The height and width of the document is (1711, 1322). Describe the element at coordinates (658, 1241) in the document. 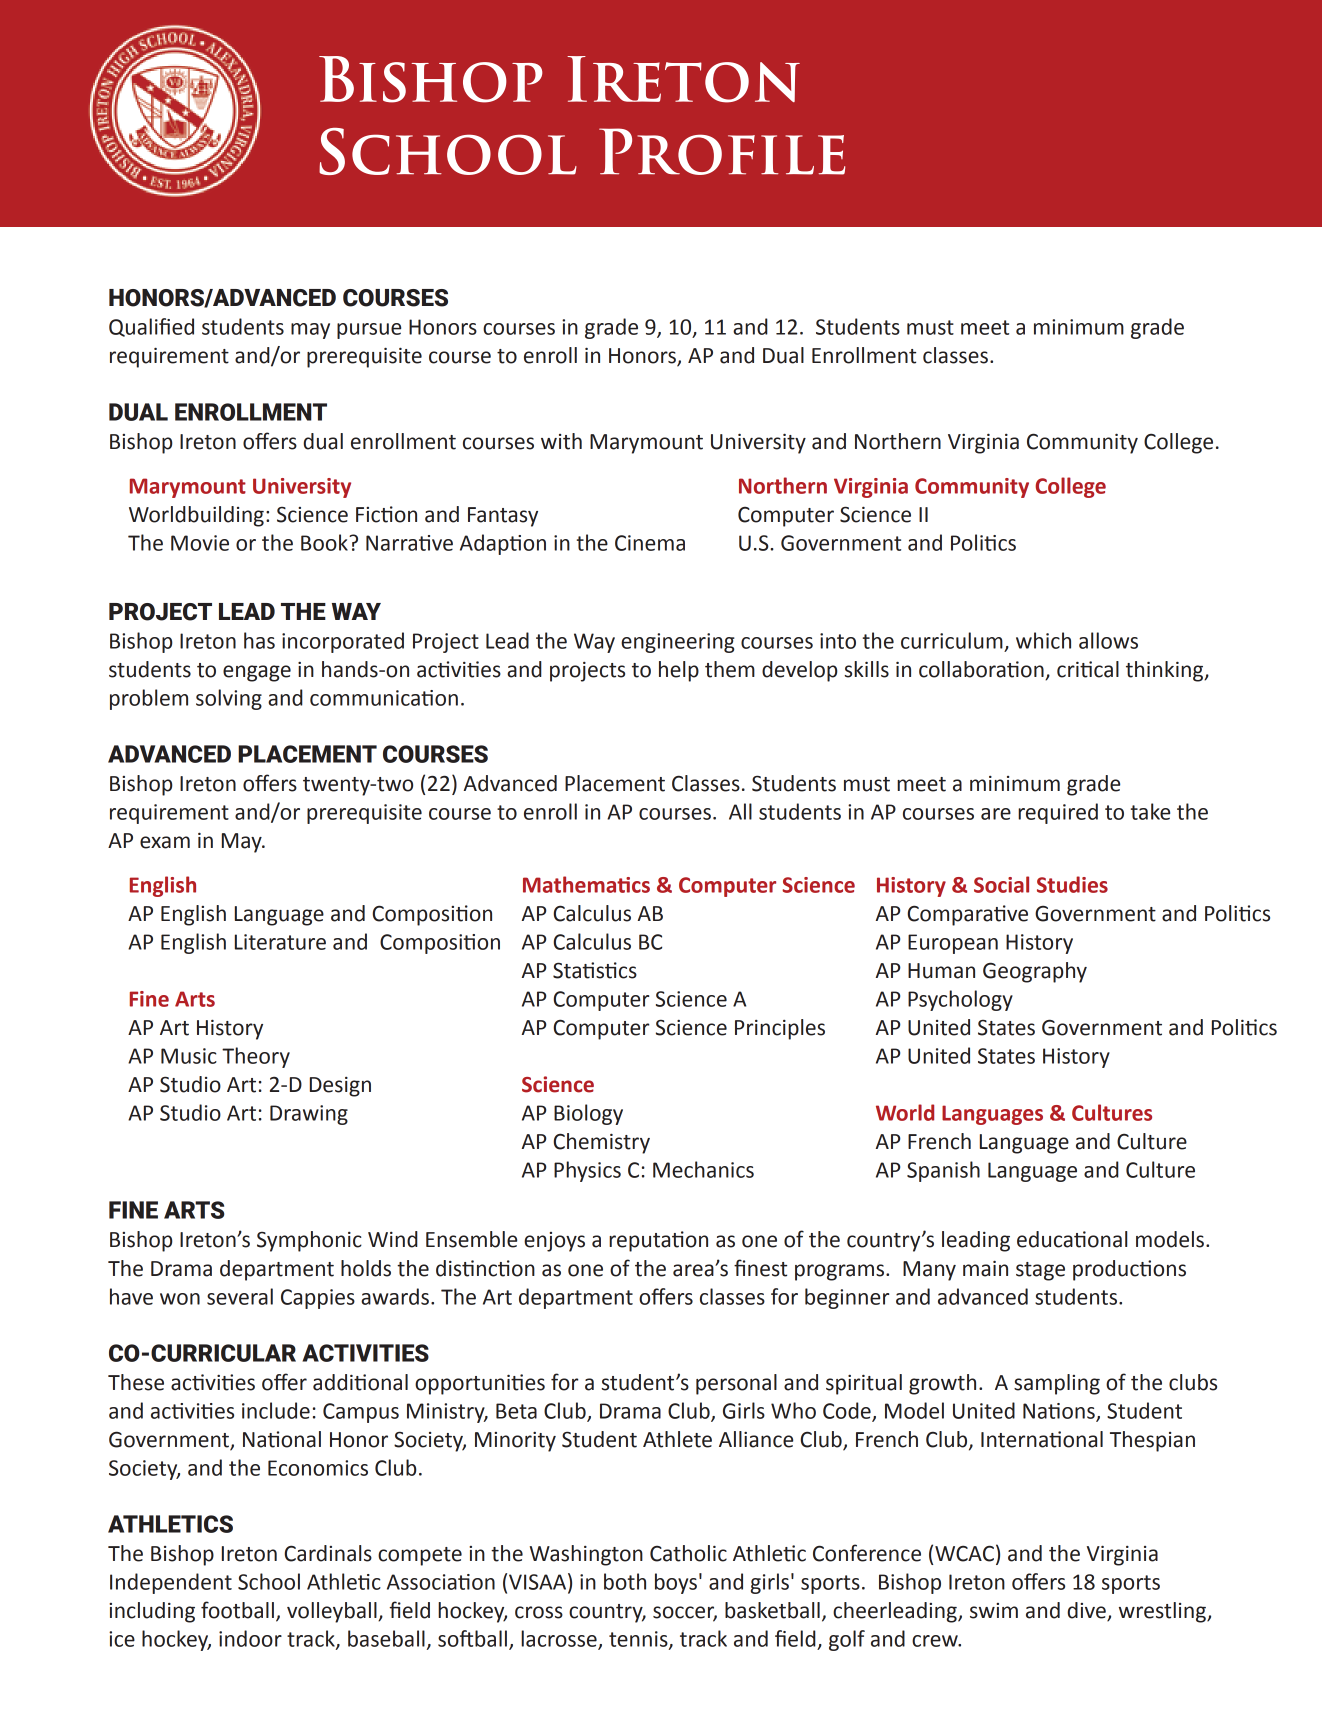

I see `reputation` at that location.
